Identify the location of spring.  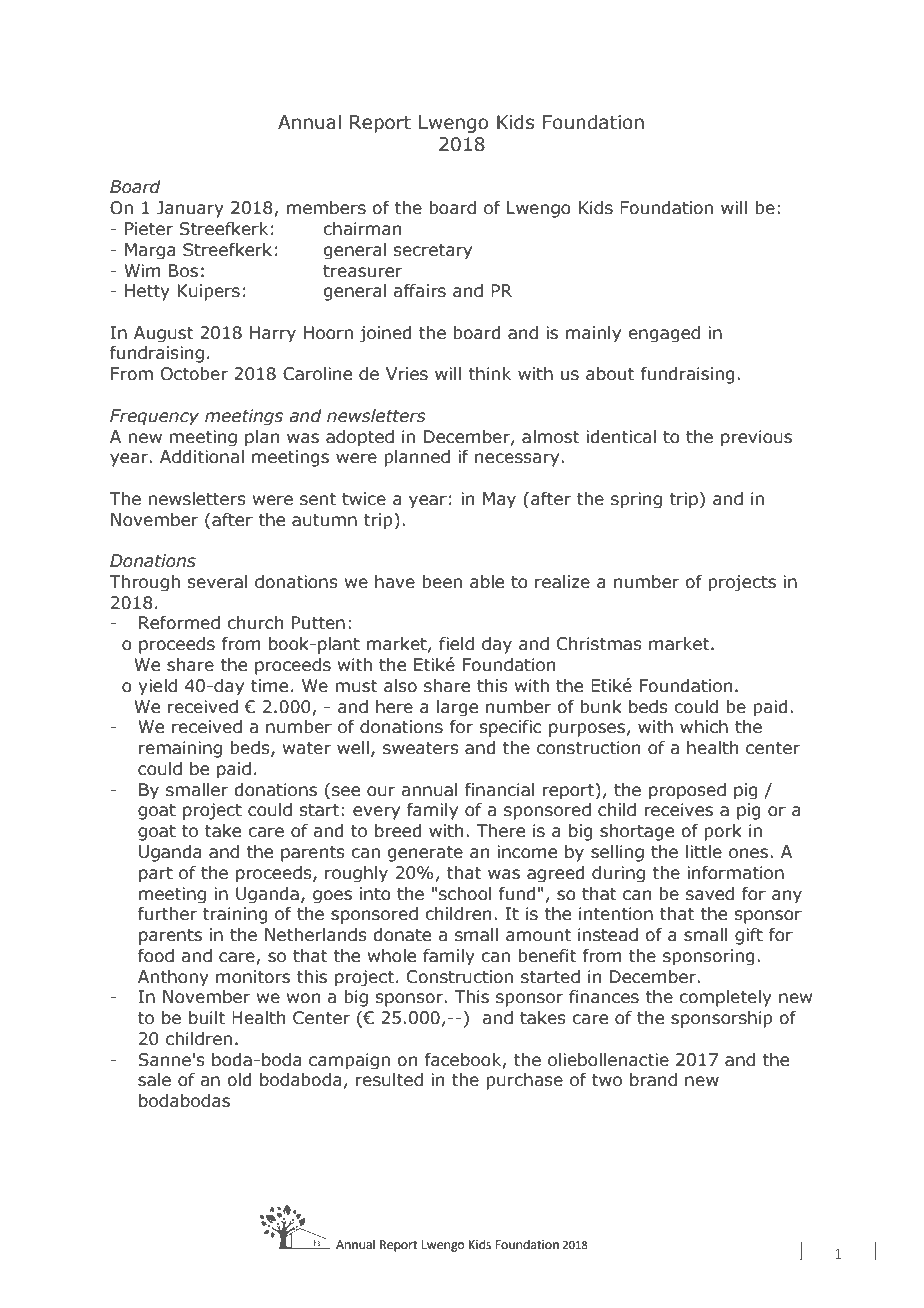
(636, 500).
